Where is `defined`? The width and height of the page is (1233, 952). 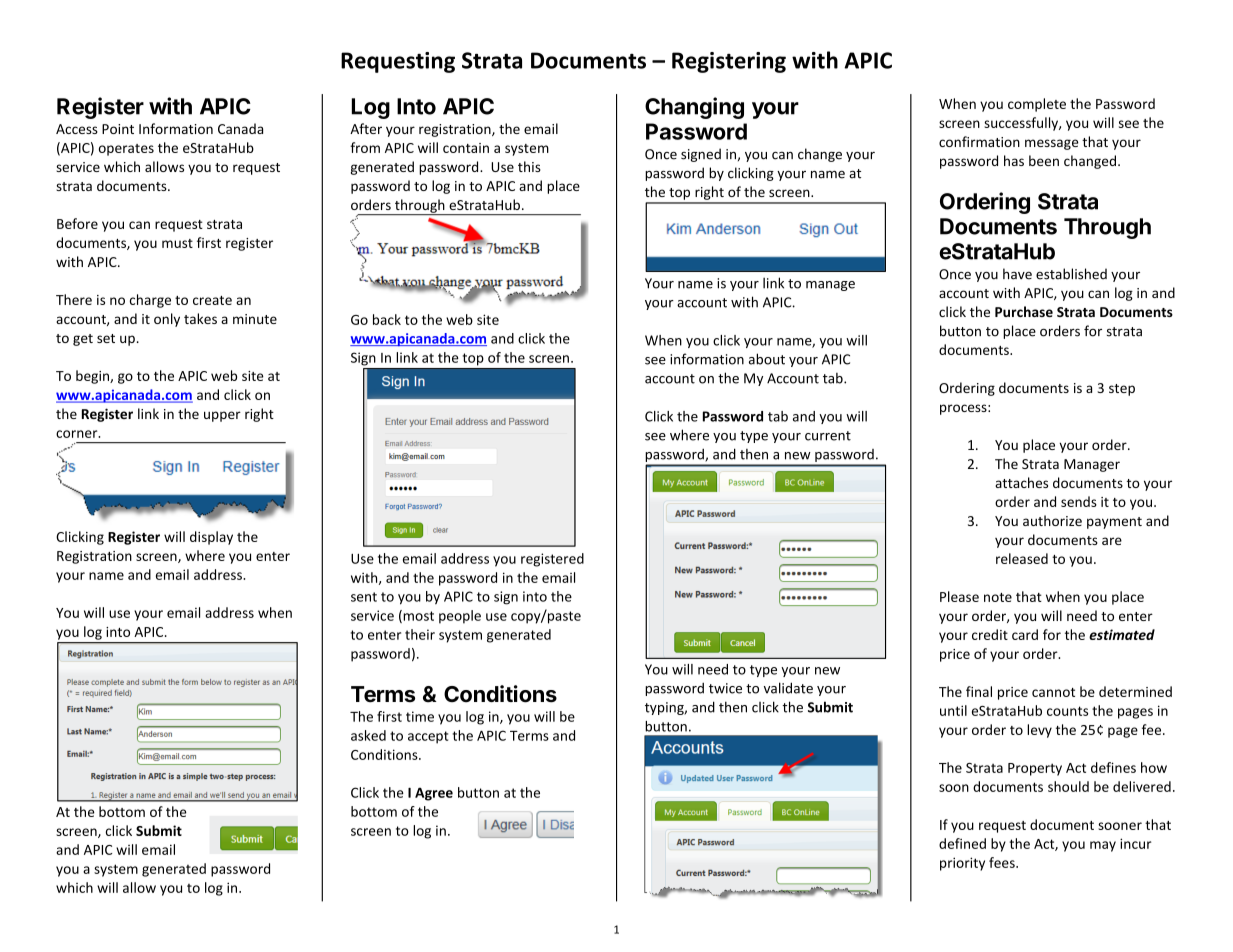 defined is located at coordinates (962, 843).
